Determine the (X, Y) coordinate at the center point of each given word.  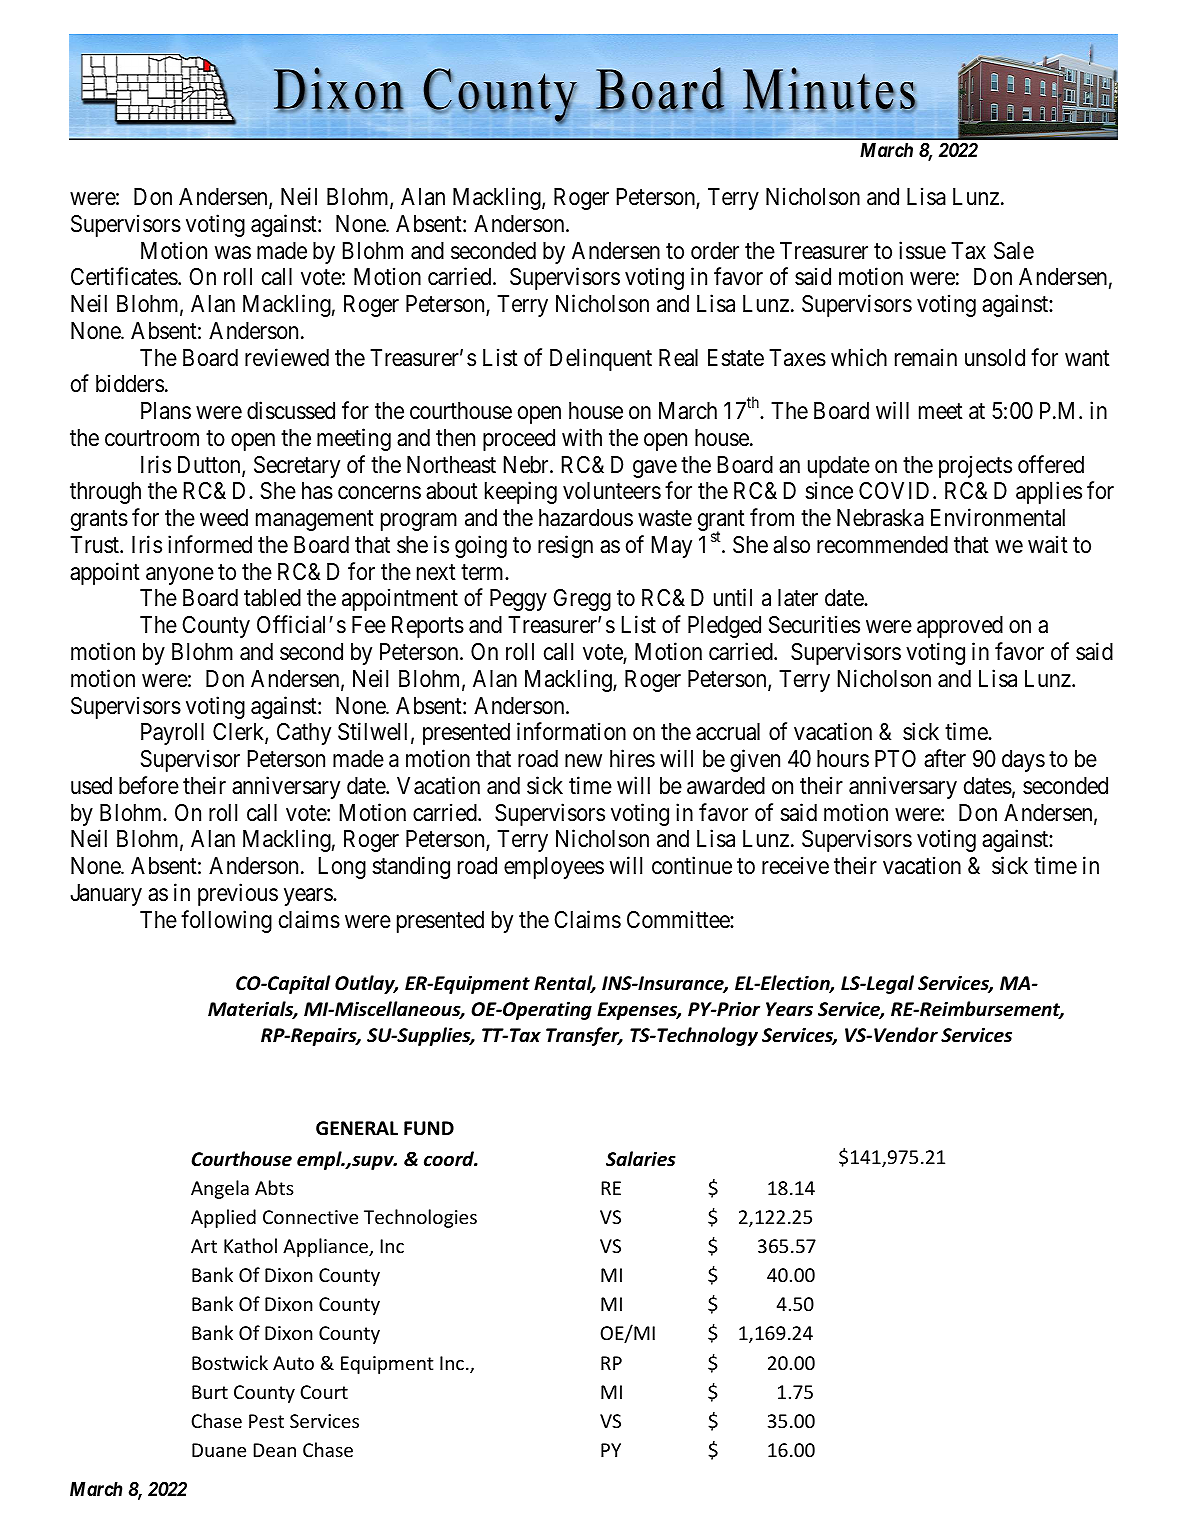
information (571, 731)
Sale (1014, 251)
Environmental (998, 517)
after (945, 758)
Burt (210, 1392)
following (226, 921)
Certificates (124, 276)
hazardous (586, 518)
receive (795, 865)
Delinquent (601, 359)
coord (450, 1159)
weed (224, 518)
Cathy (304, 734)
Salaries (641, 1159)
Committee (679, 919)
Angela (220, 1189)
